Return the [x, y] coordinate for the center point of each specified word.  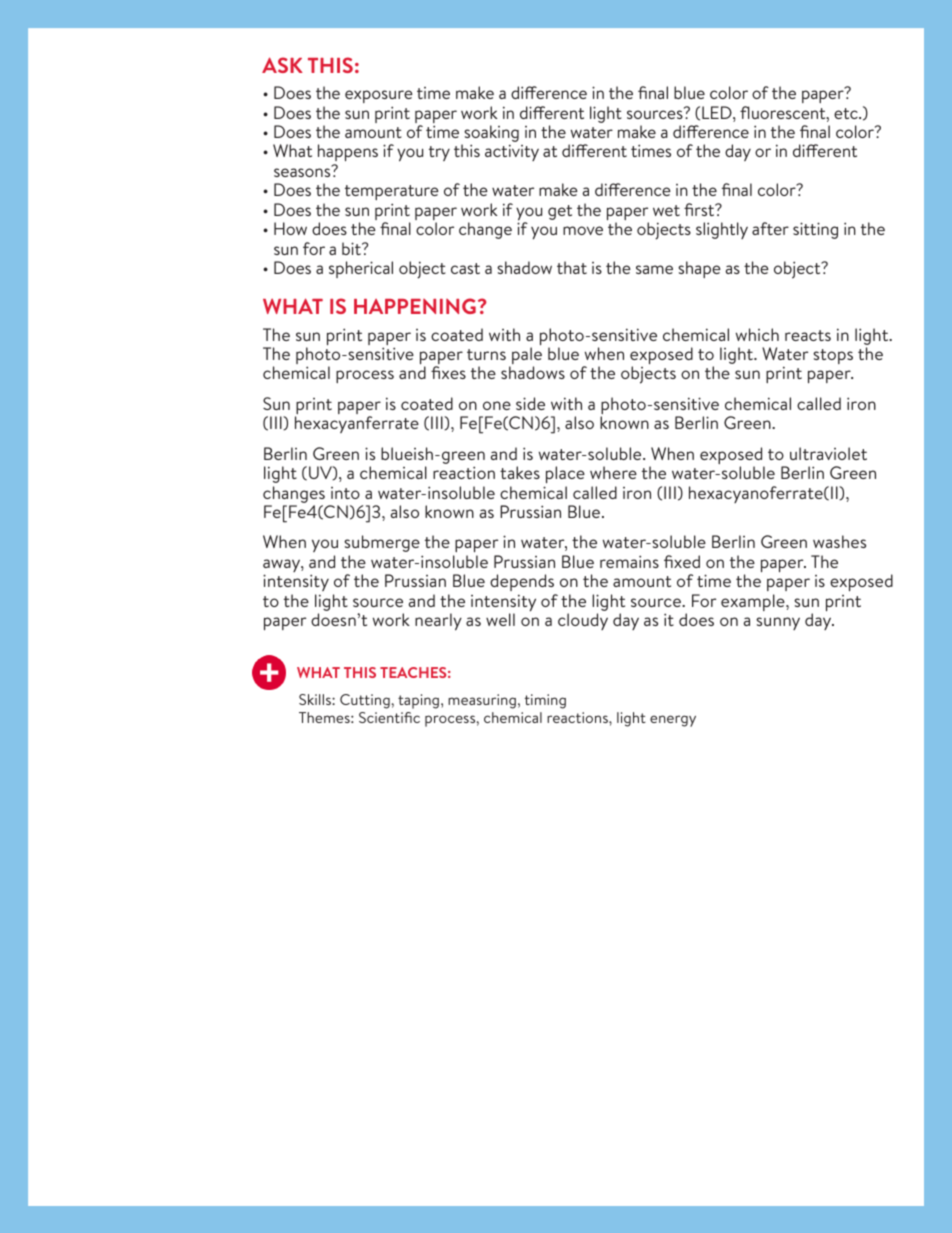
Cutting [366, 701]
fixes [448, 372]
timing [545, 701]
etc [847, 113]
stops [833, 356]
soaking [490, 135]
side [530, 403]
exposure [379, 96]
